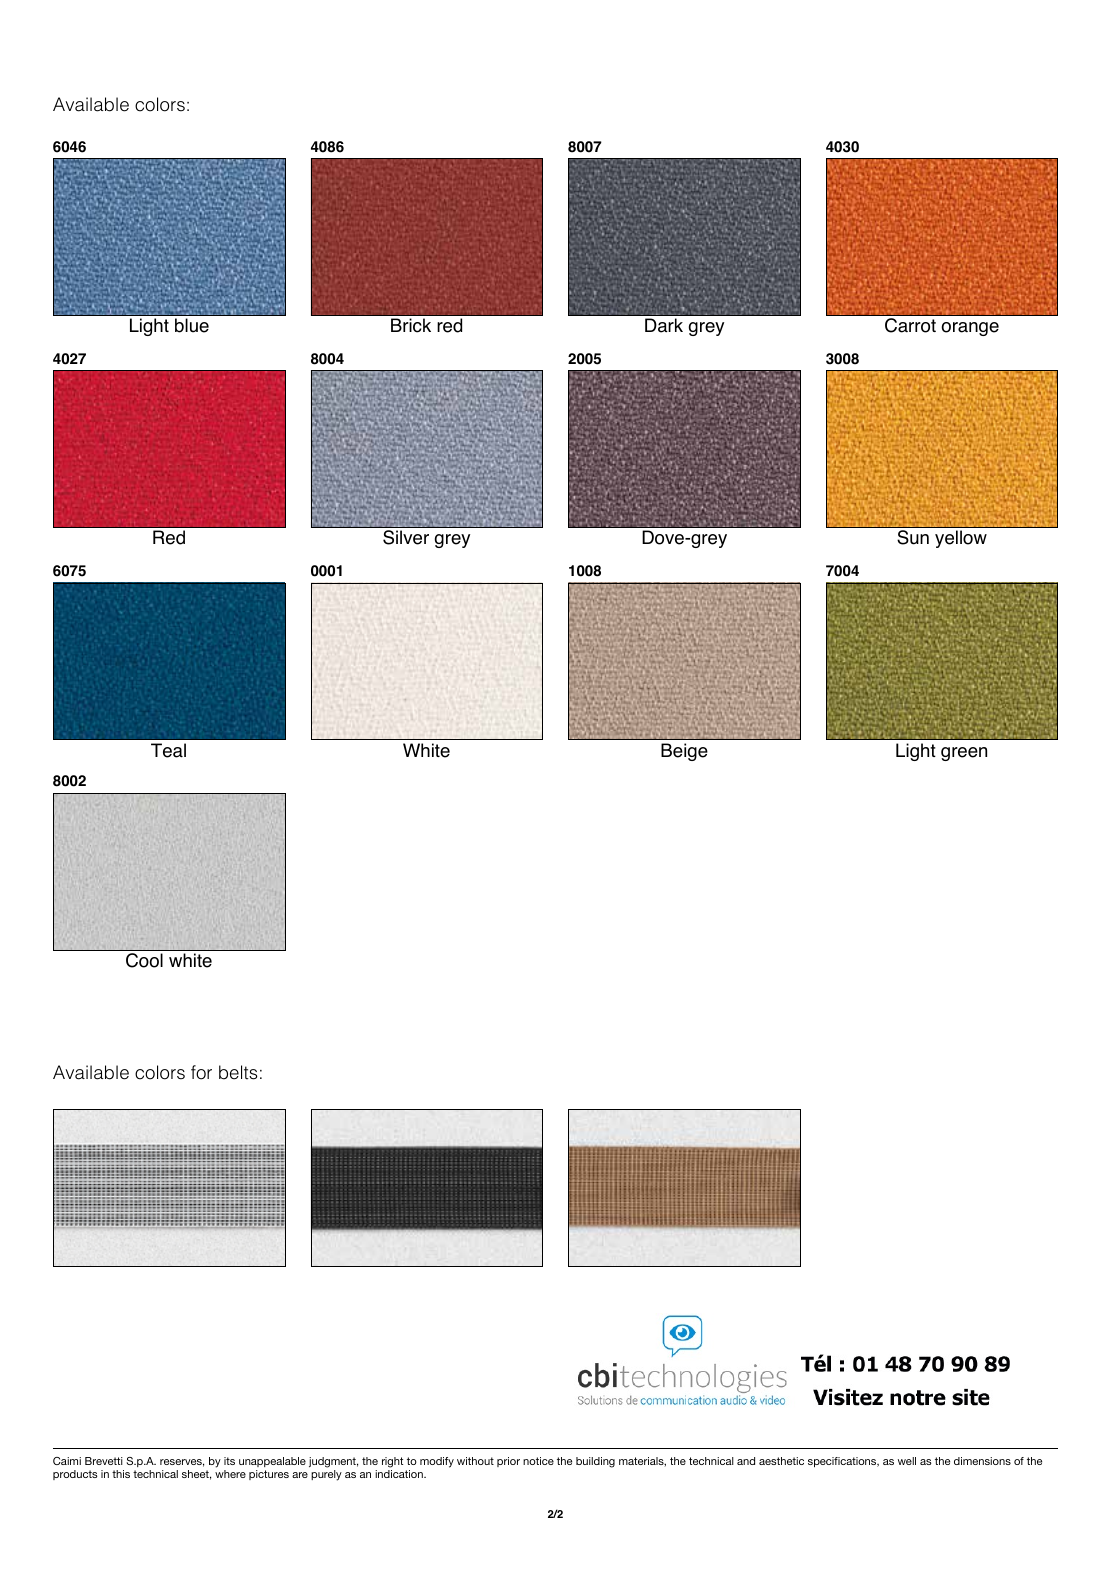 This document has width=1111, height=1571. Describe the element at coordinates (192, 325) in the document. I see `blue` at that location.
